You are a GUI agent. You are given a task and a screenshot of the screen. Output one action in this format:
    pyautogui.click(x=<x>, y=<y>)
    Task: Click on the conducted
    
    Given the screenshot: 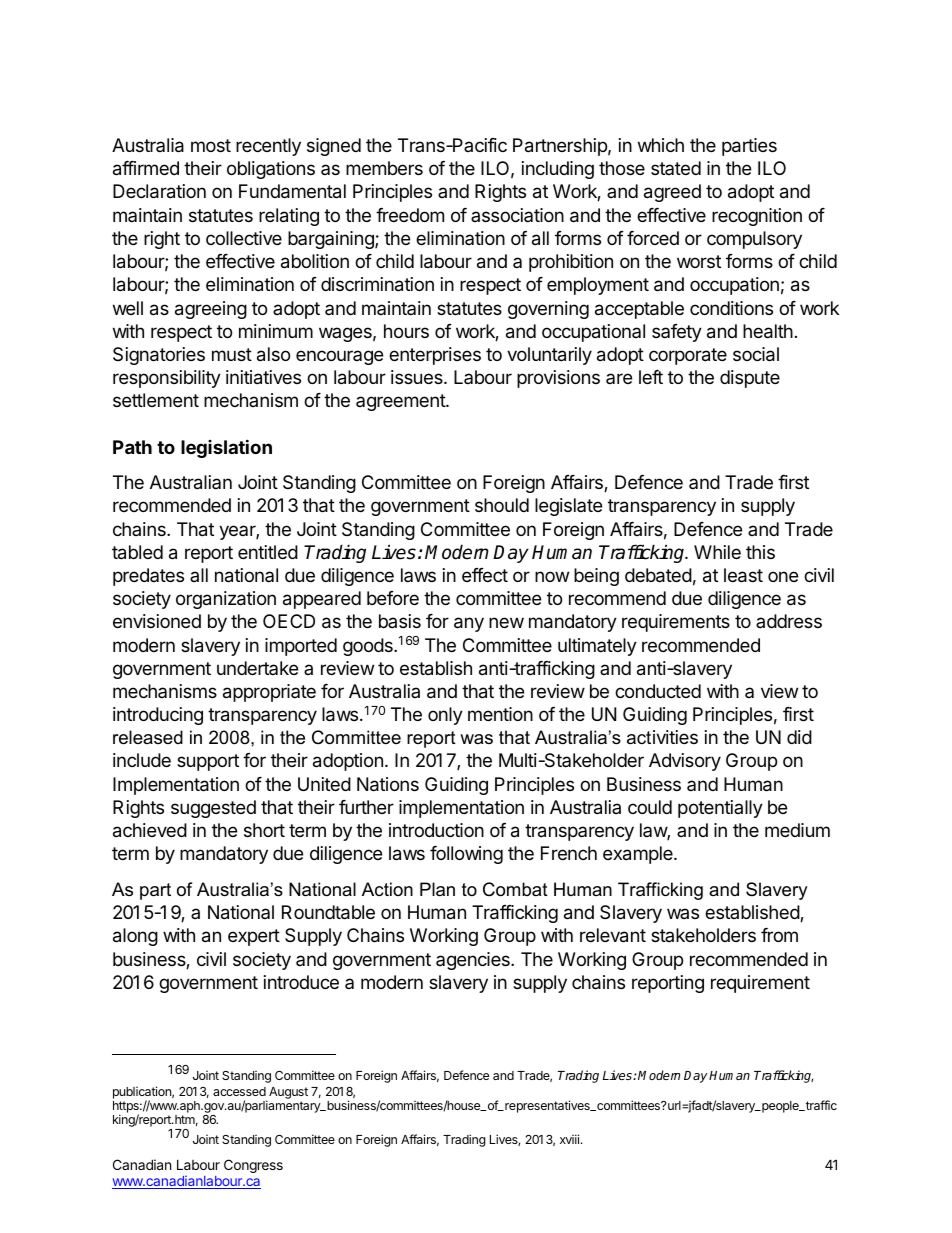 What is the action you would take?
    pyautogui.click(x=658, y=691)
